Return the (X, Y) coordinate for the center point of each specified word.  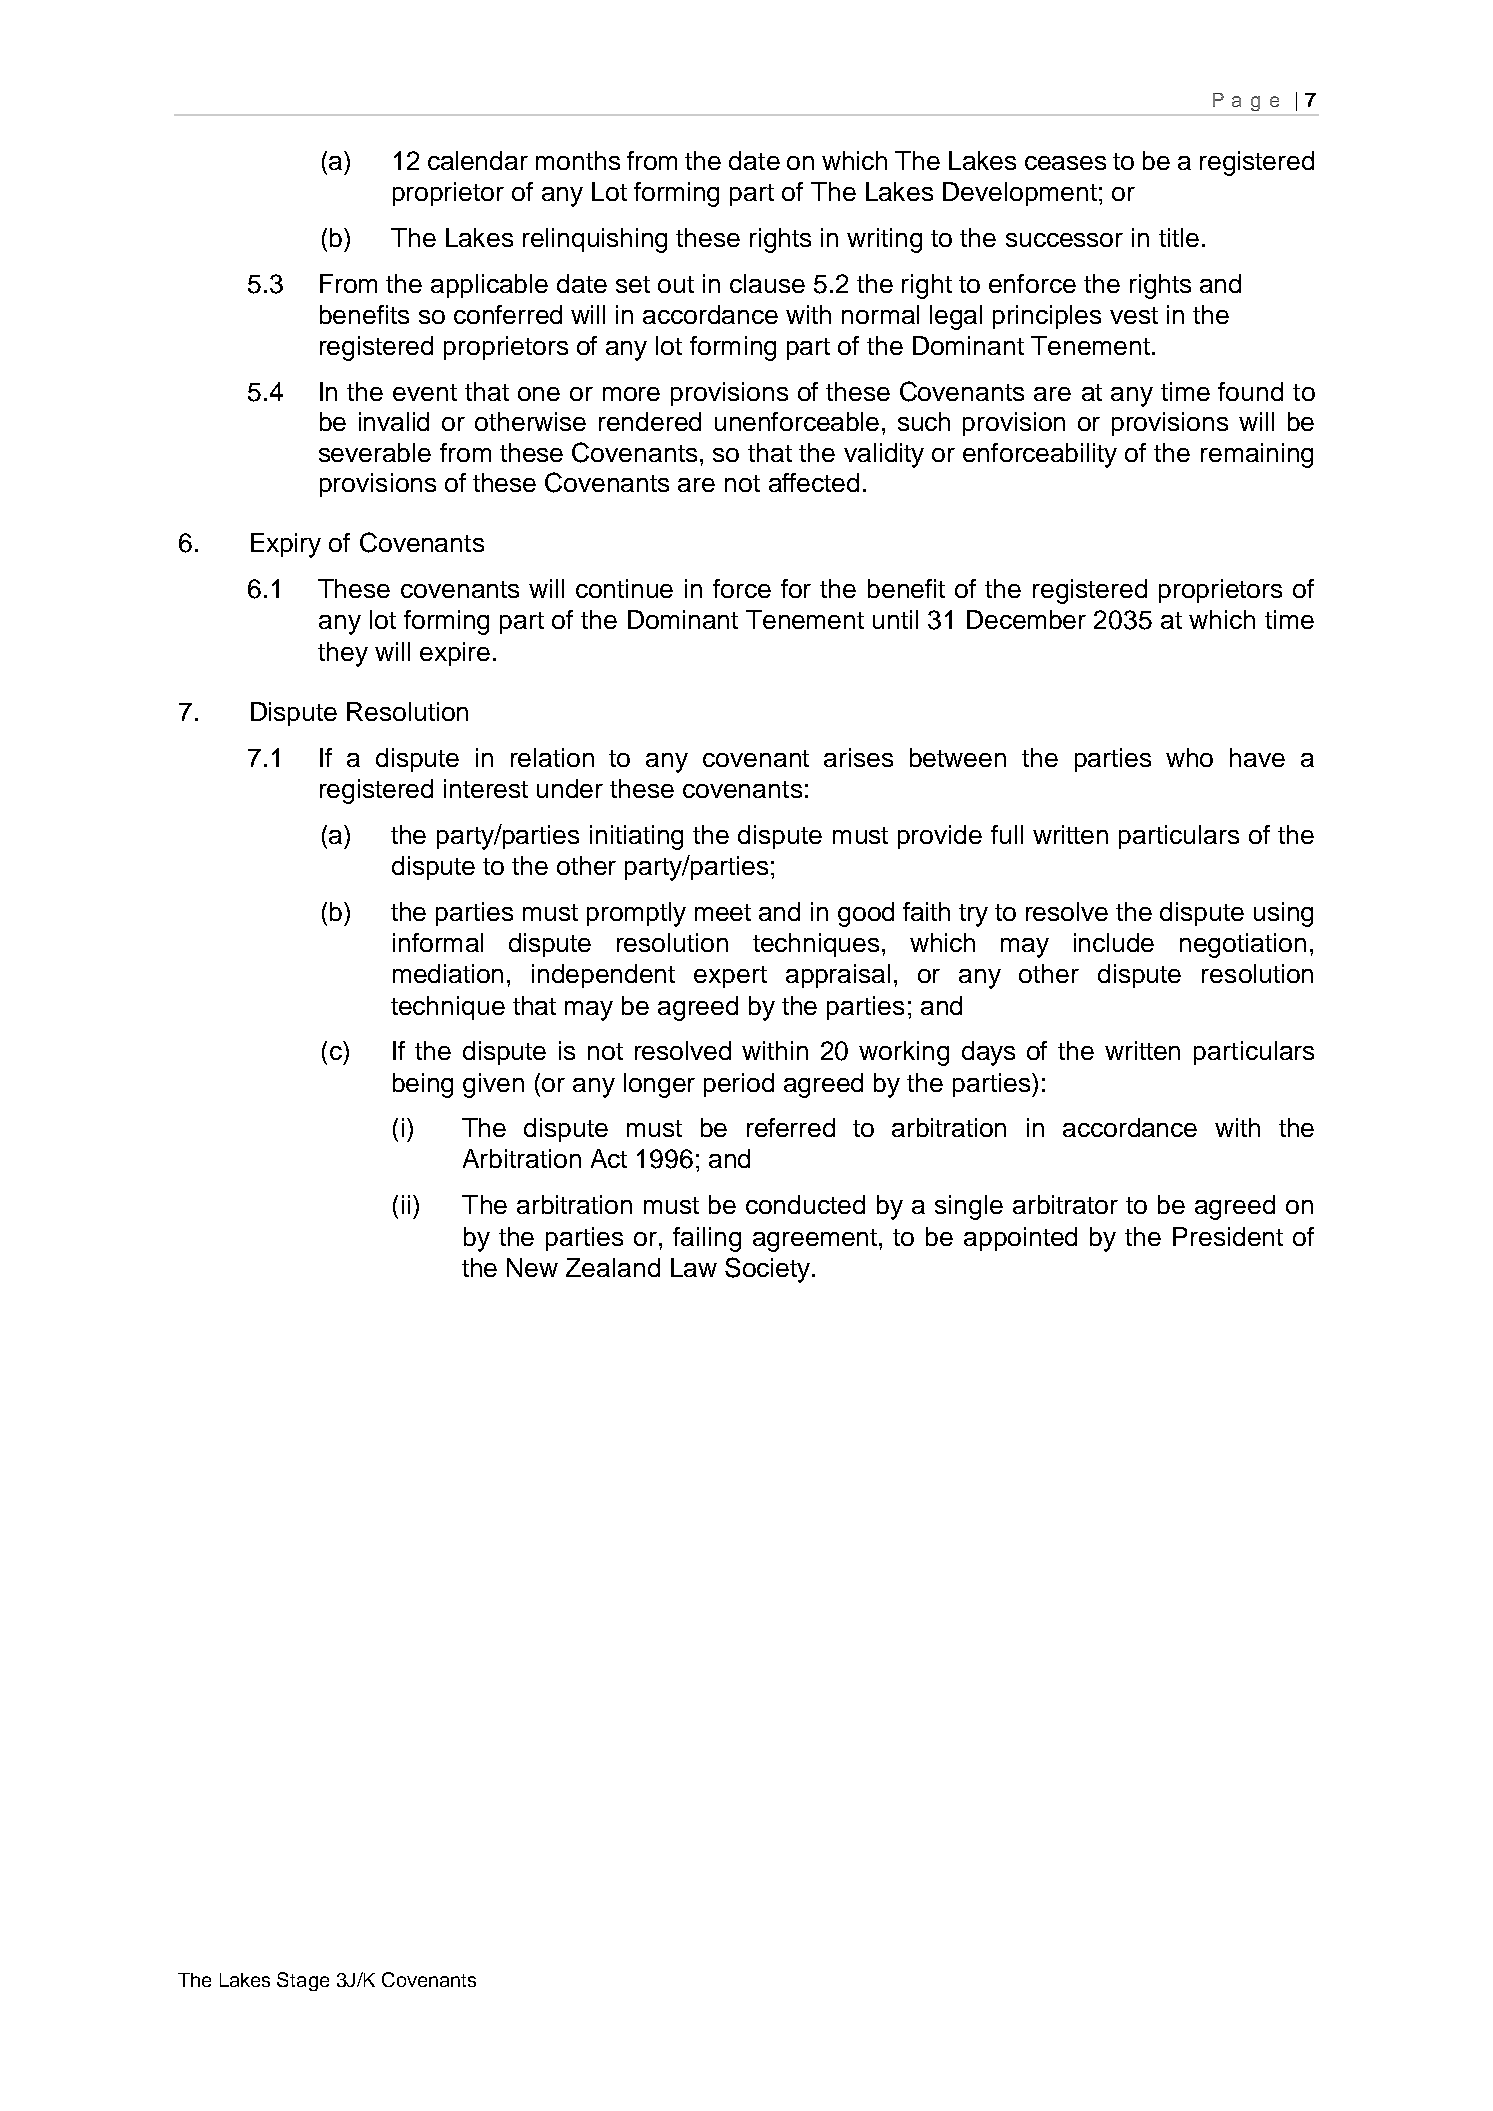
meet (723, 912)
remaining (1257, 455)
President (1228, 1236)
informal (438, 942)
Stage (303, 1981)
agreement (816, 1240)
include (1114, 942)
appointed (1020, 1239)
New (532, 1267)
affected (814, 482)
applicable (489, 286)
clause (767, 283)
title (1179, 237)
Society (769, 1270)
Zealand (613, 1267)
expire (455, 654)
